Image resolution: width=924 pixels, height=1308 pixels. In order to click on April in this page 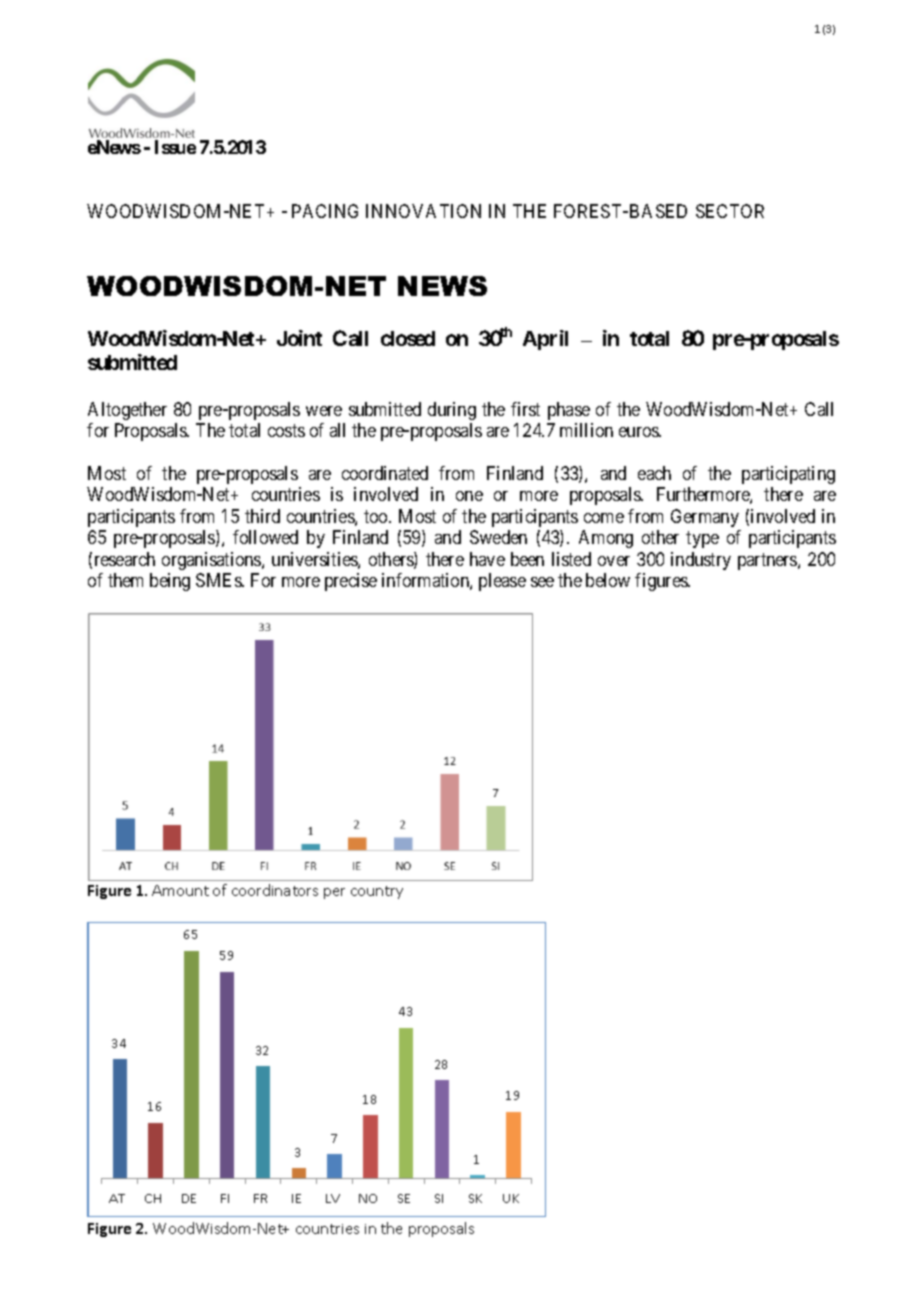, I will do `click(545, 340)`.
